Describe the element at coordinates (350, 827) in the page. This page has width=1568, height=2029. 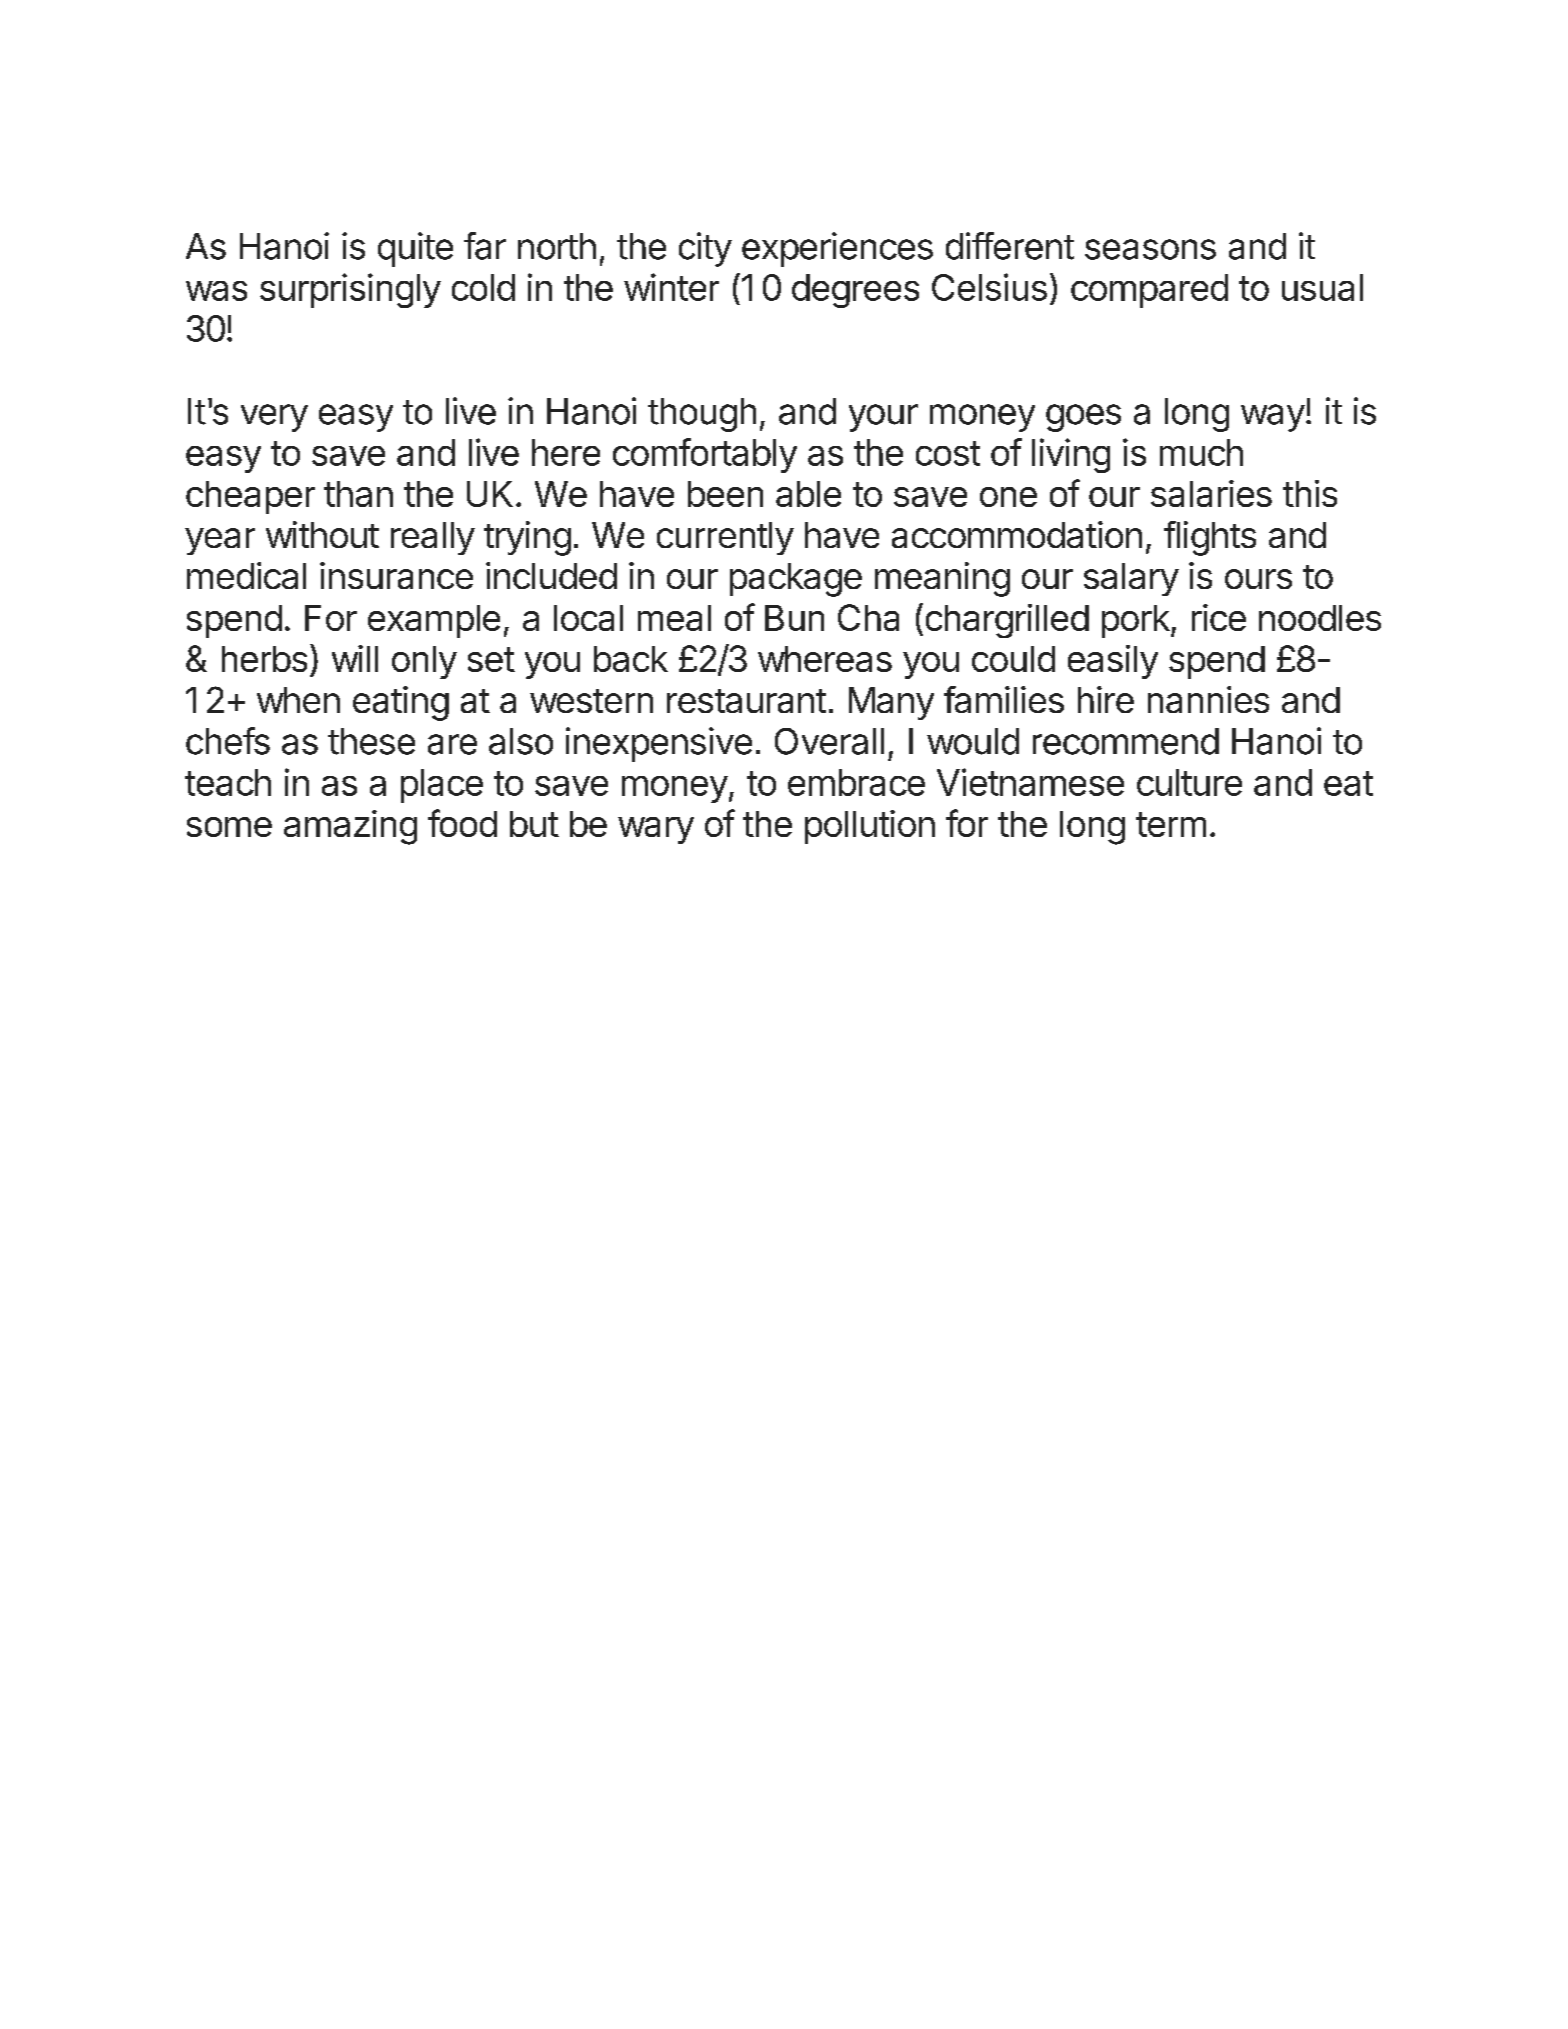
I see `amazing` at that location.
